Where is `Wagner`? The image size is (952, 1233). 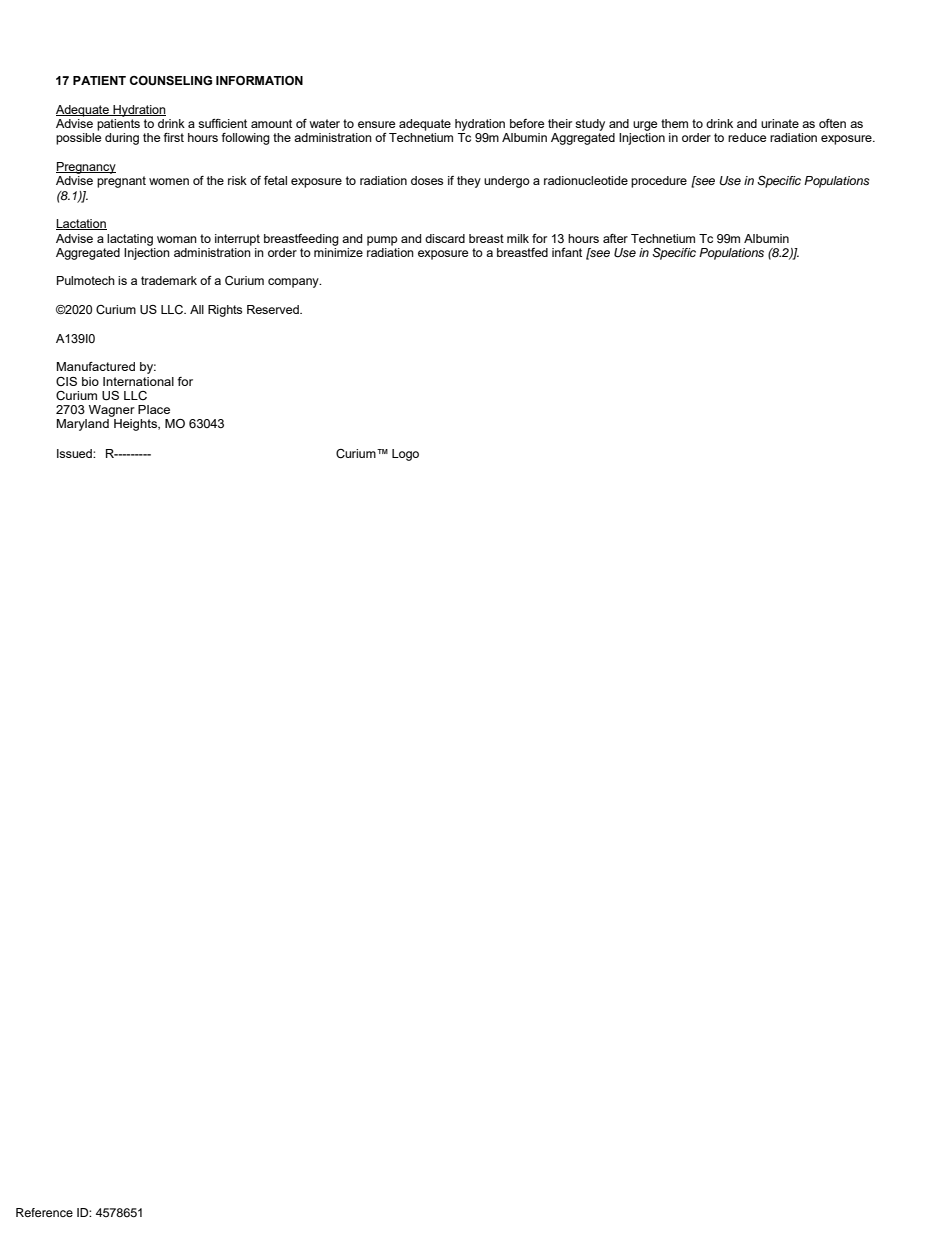
Wagner is located at coordinates (110, 412).
